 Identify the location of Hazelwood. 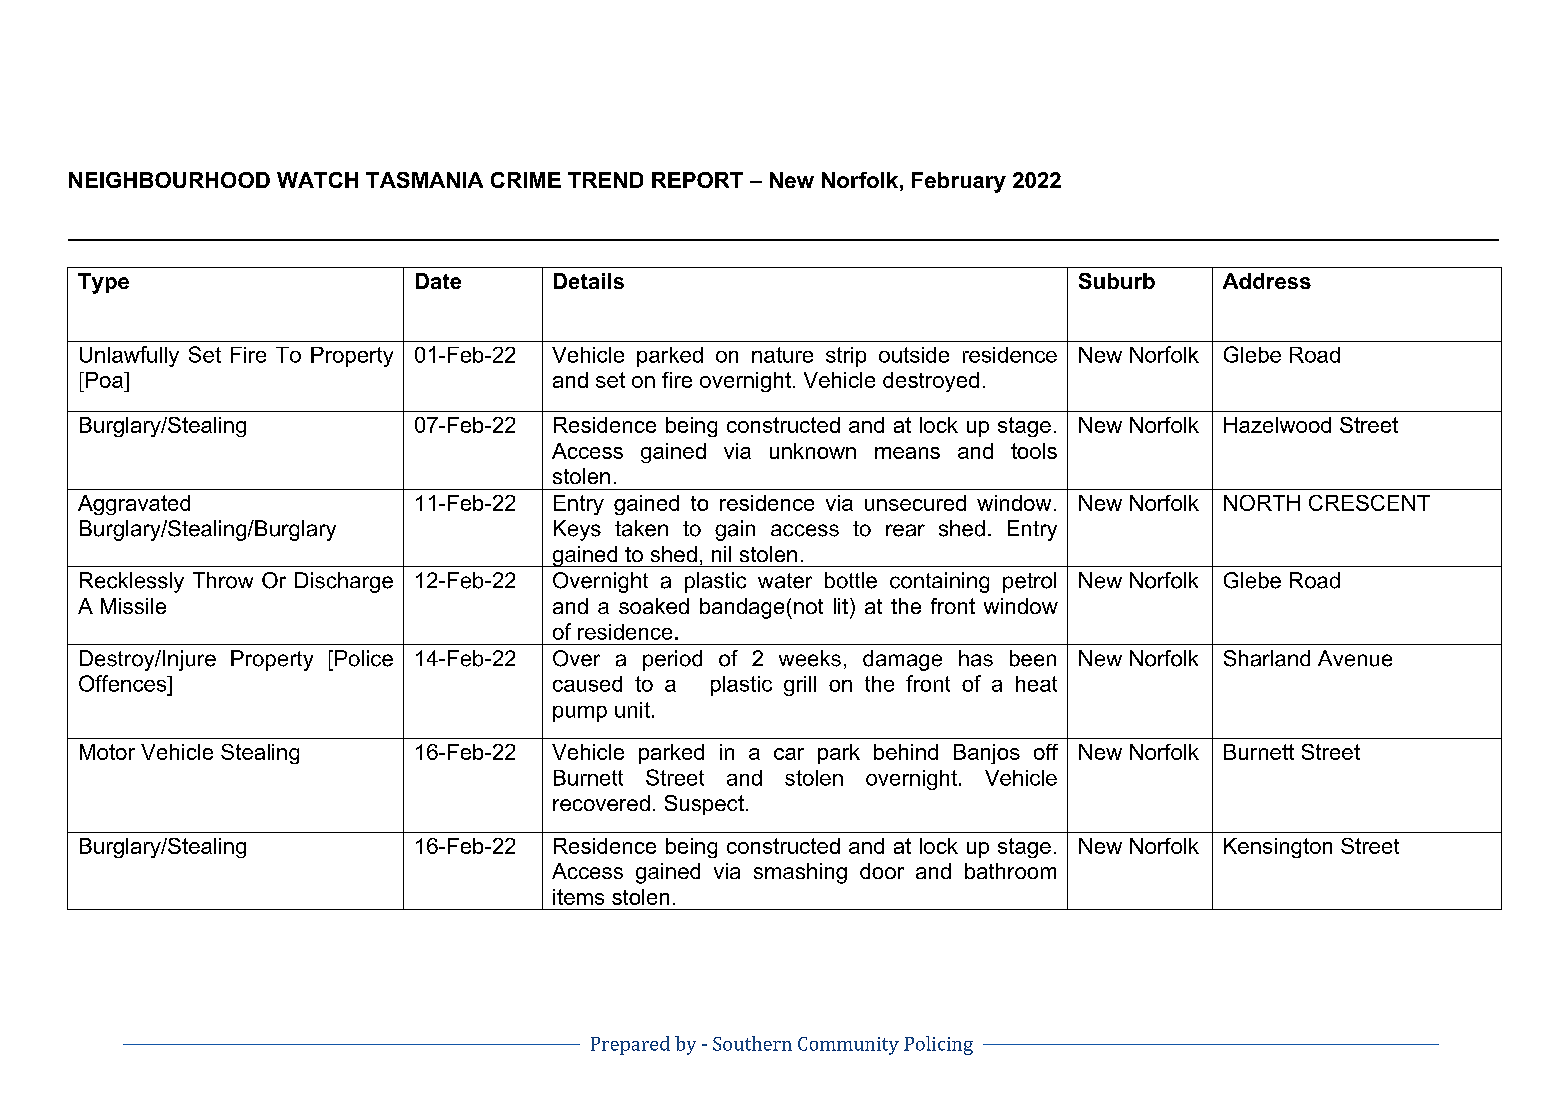
(1277, 425).
